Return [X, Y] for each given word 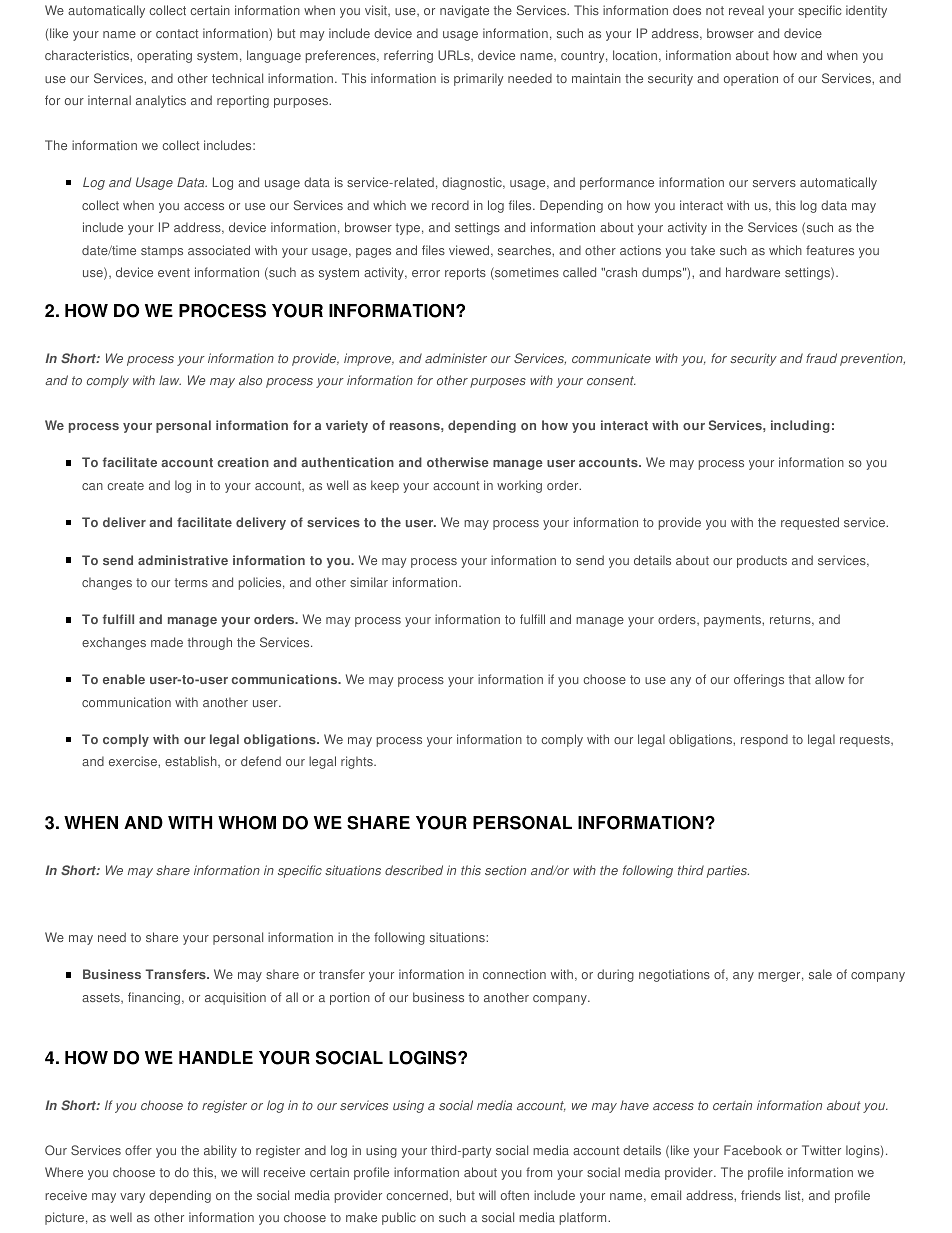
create [125, 485]
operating [164, 56]
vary [132, 1198]
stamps [162, 252]
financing [154, 998]
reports [465, 274]
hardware [753, 272]
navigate [464, 11]
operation [751, 79]
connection [514, 974]
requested [810, 523]
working [519, 486]
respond [764, 740]
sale [820, 974]
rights [358, 762]
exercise [134, 761]
